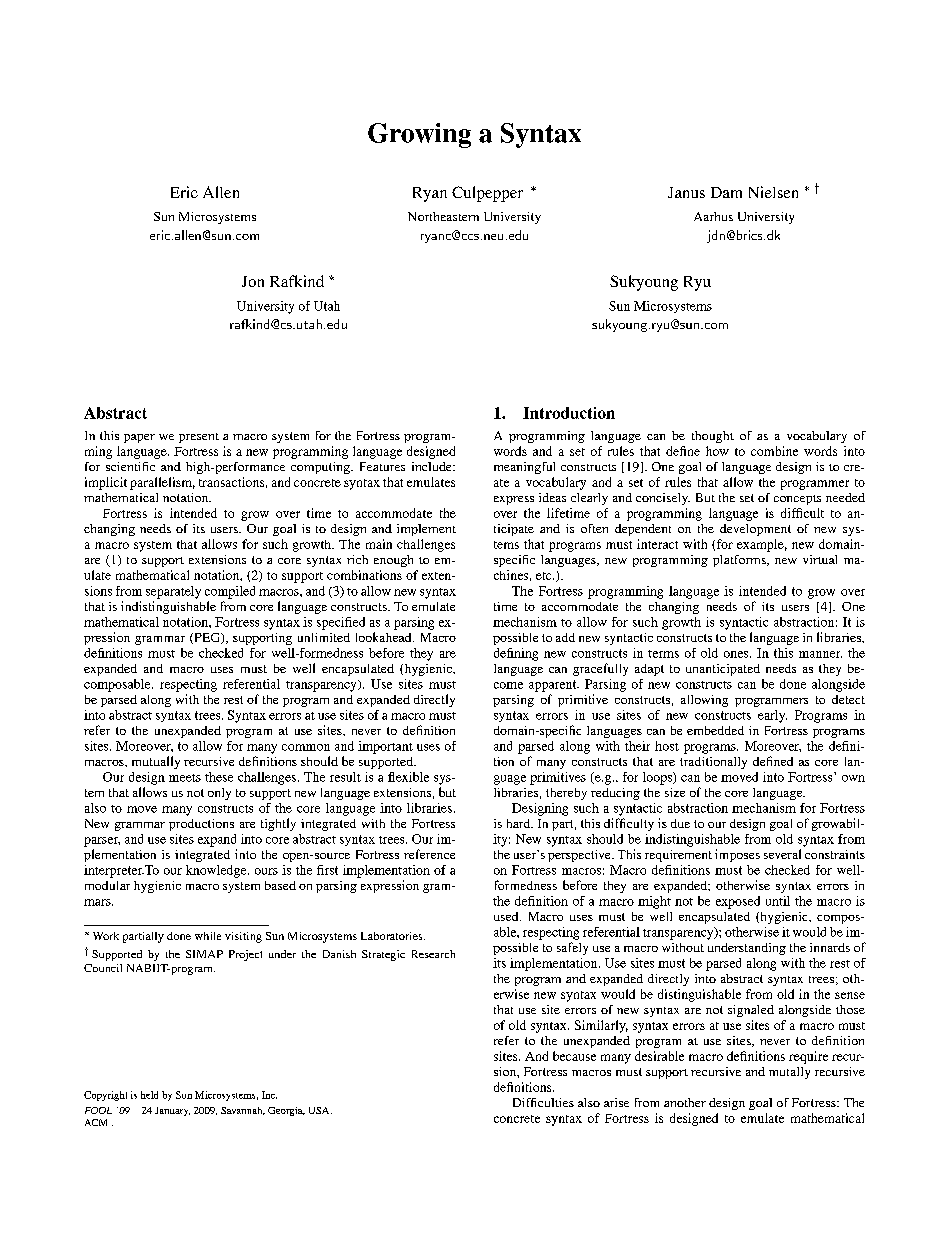 The height and width of the screenshot is (1233, 952). Describe the element at coordinates (172, 1111) in the screenshot. I see `January` at that location.
